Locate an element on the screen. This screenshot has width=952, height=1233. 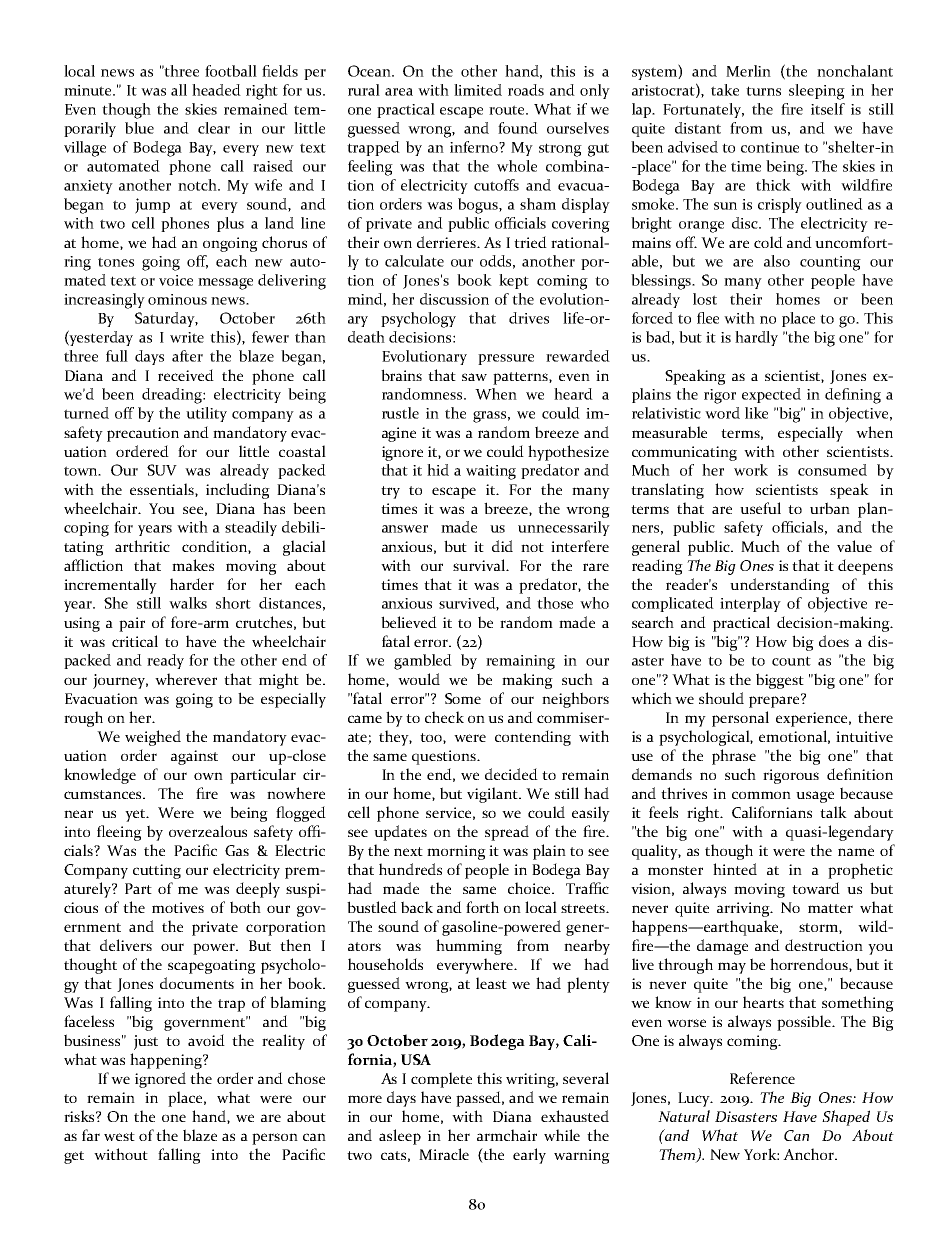
interplay is located at coordinates (750, 604).
